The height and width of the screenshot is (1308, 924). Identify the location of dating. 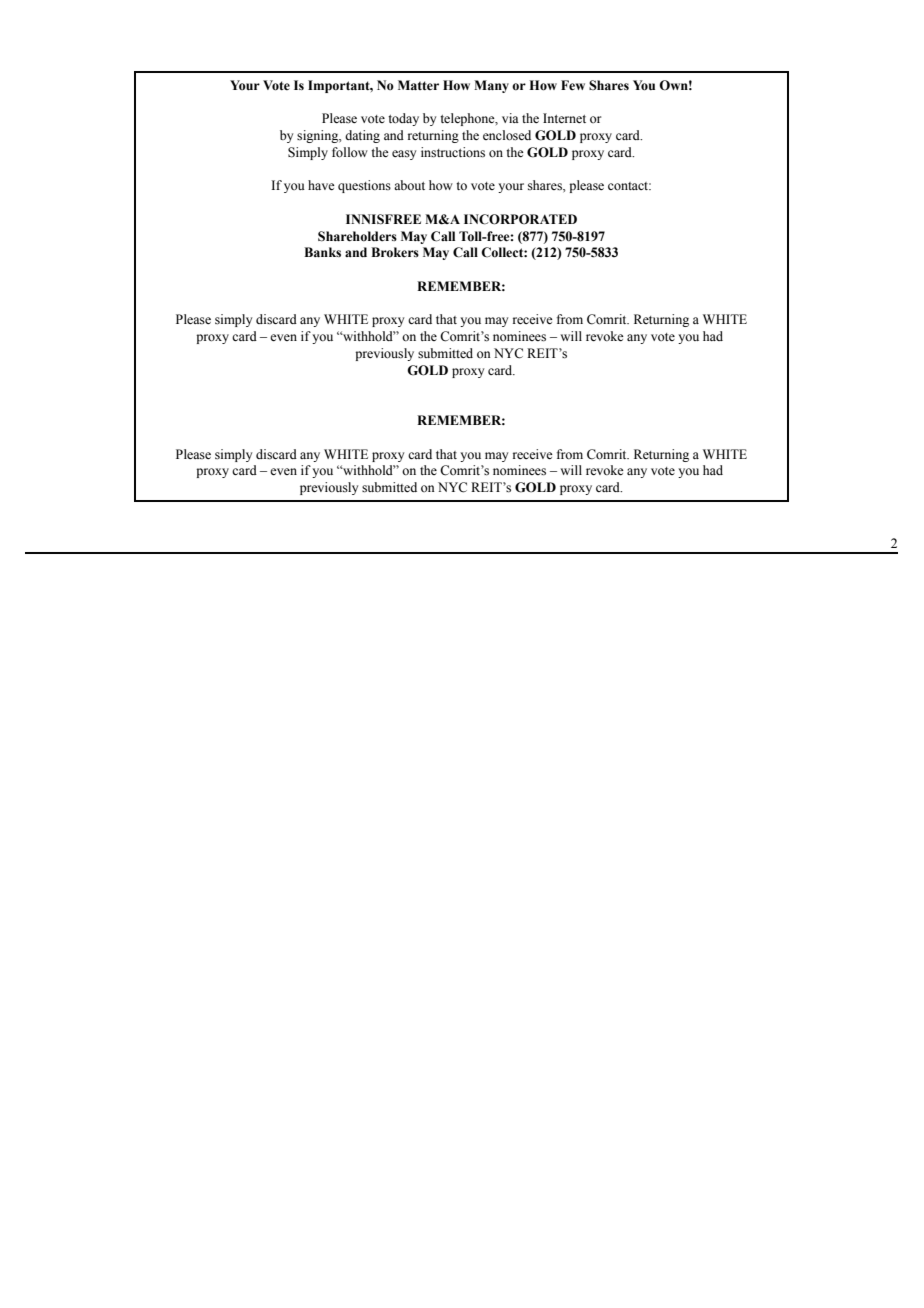
(362, 136).
